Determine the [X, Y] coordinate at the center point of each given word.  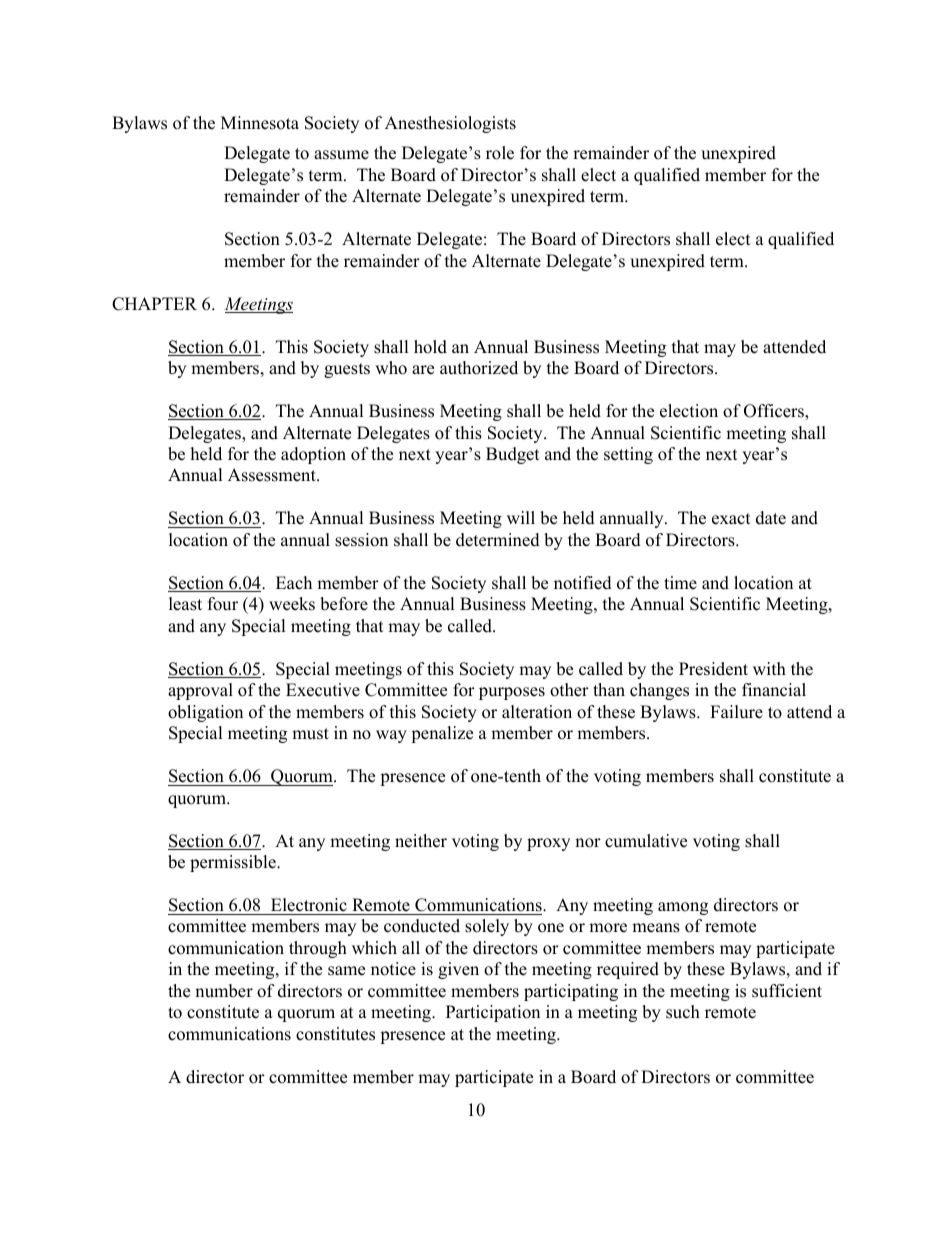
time [680, 583]
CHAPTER [154, 304]
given [458, 970]
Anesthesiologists [450, 124]
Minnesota [260, 123]
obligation [205, 713]
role [500, 153]
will [521, 517]
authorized [479, 368]
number [224, 991]
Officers [775, 412]
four [223, 604]
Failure [736, 712]
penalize [442, 734]
